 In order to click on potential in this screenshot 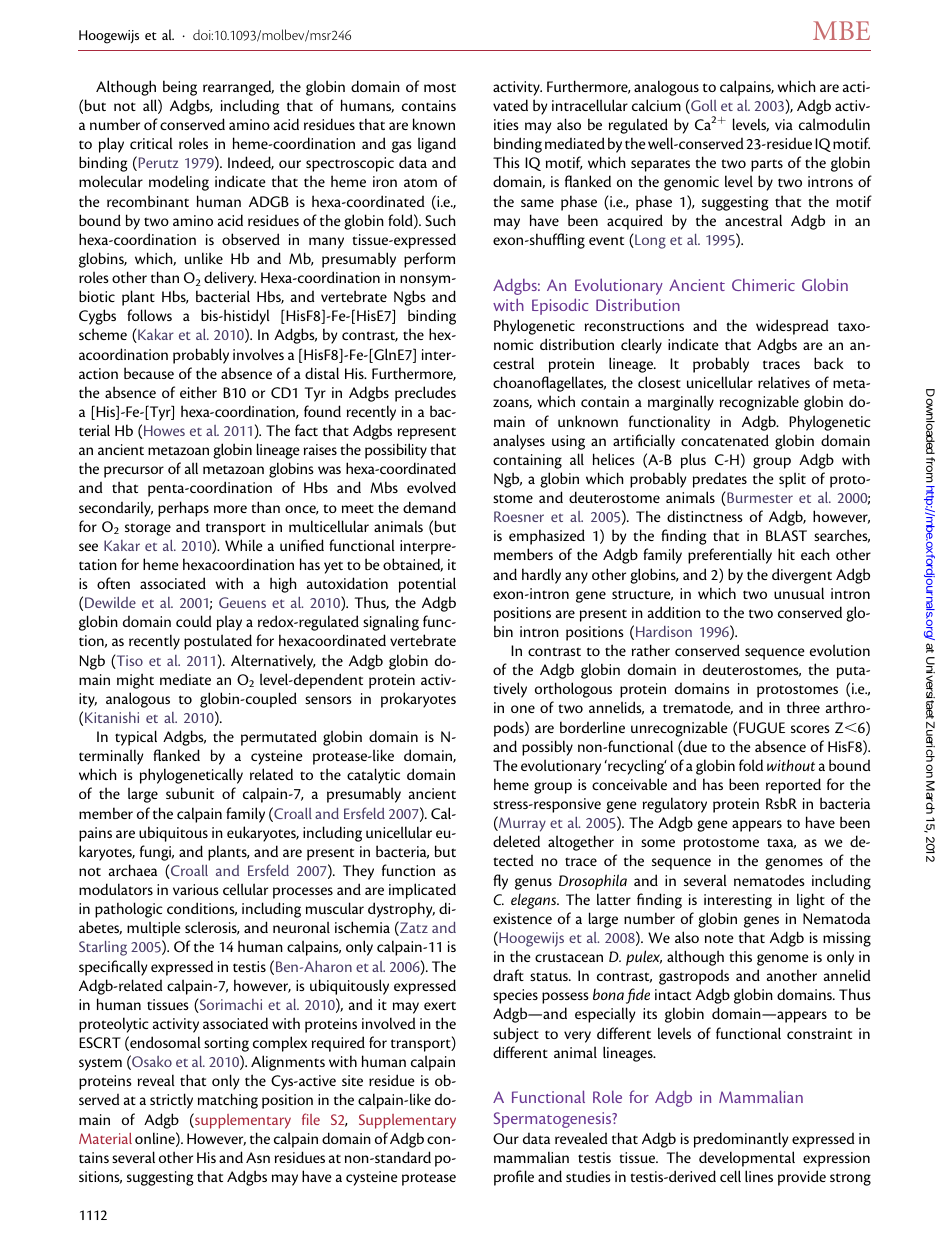, I will do `click(427, 585)`.
